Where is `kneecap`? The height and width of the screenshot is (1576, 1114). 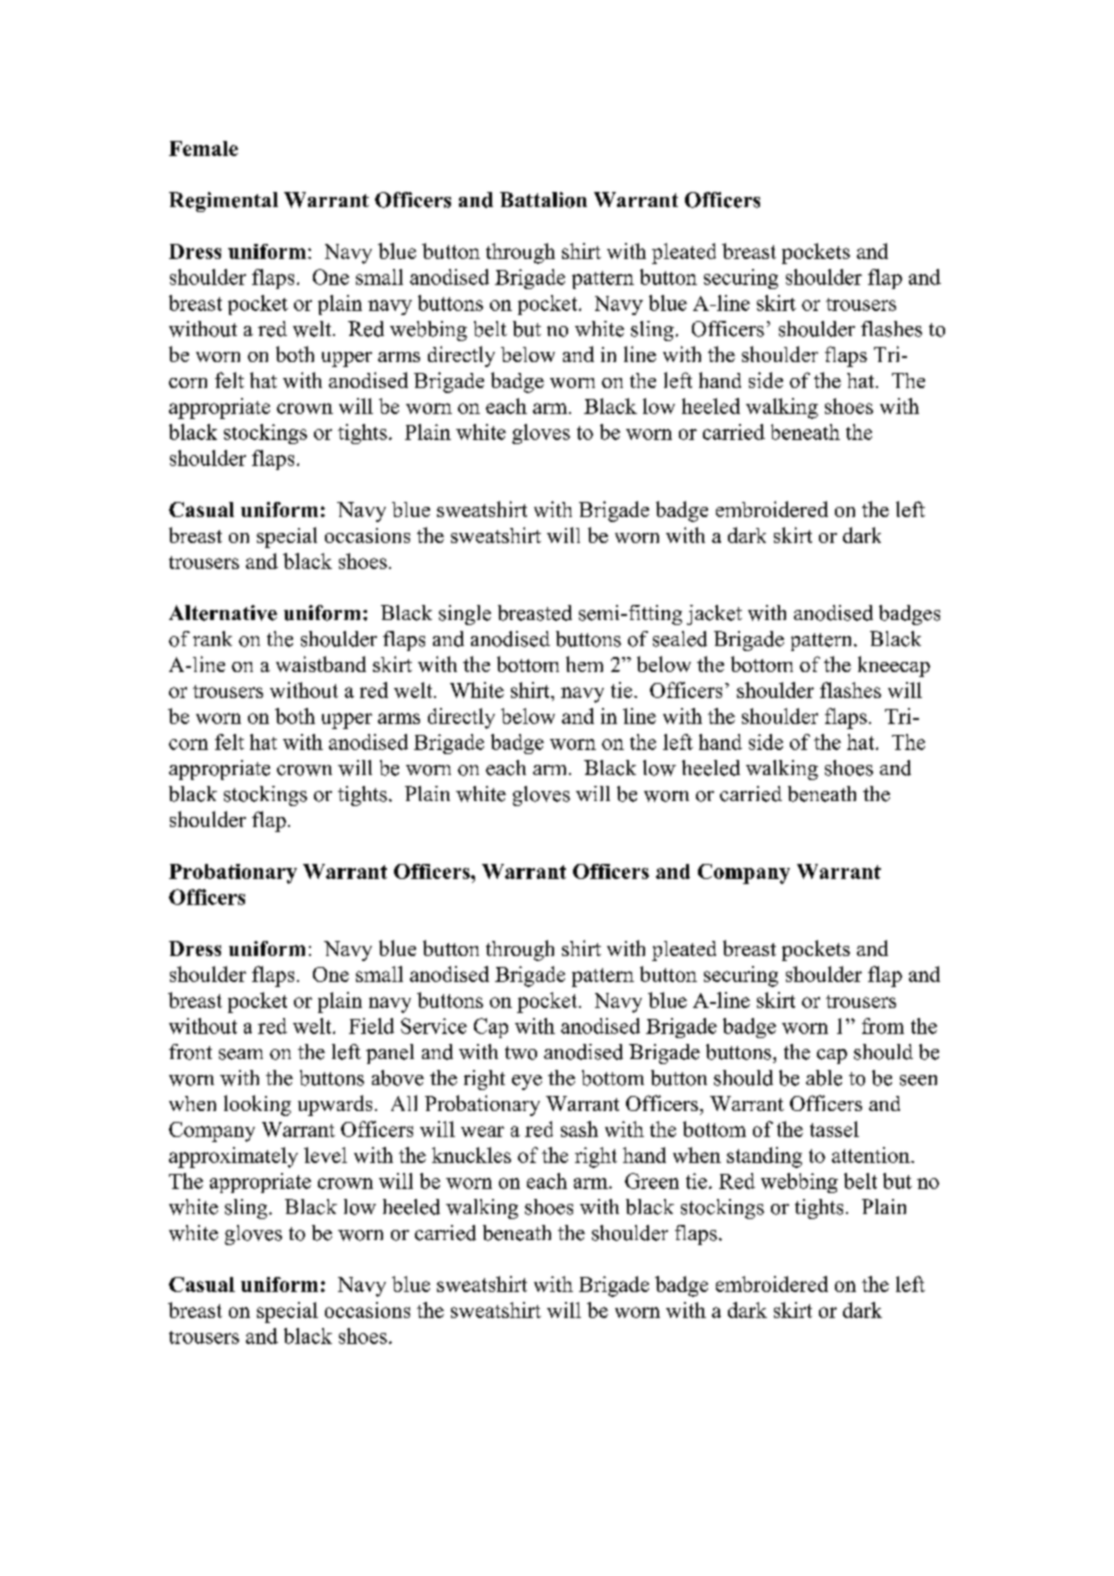
kneecap is located at coordinates (894, 666).
